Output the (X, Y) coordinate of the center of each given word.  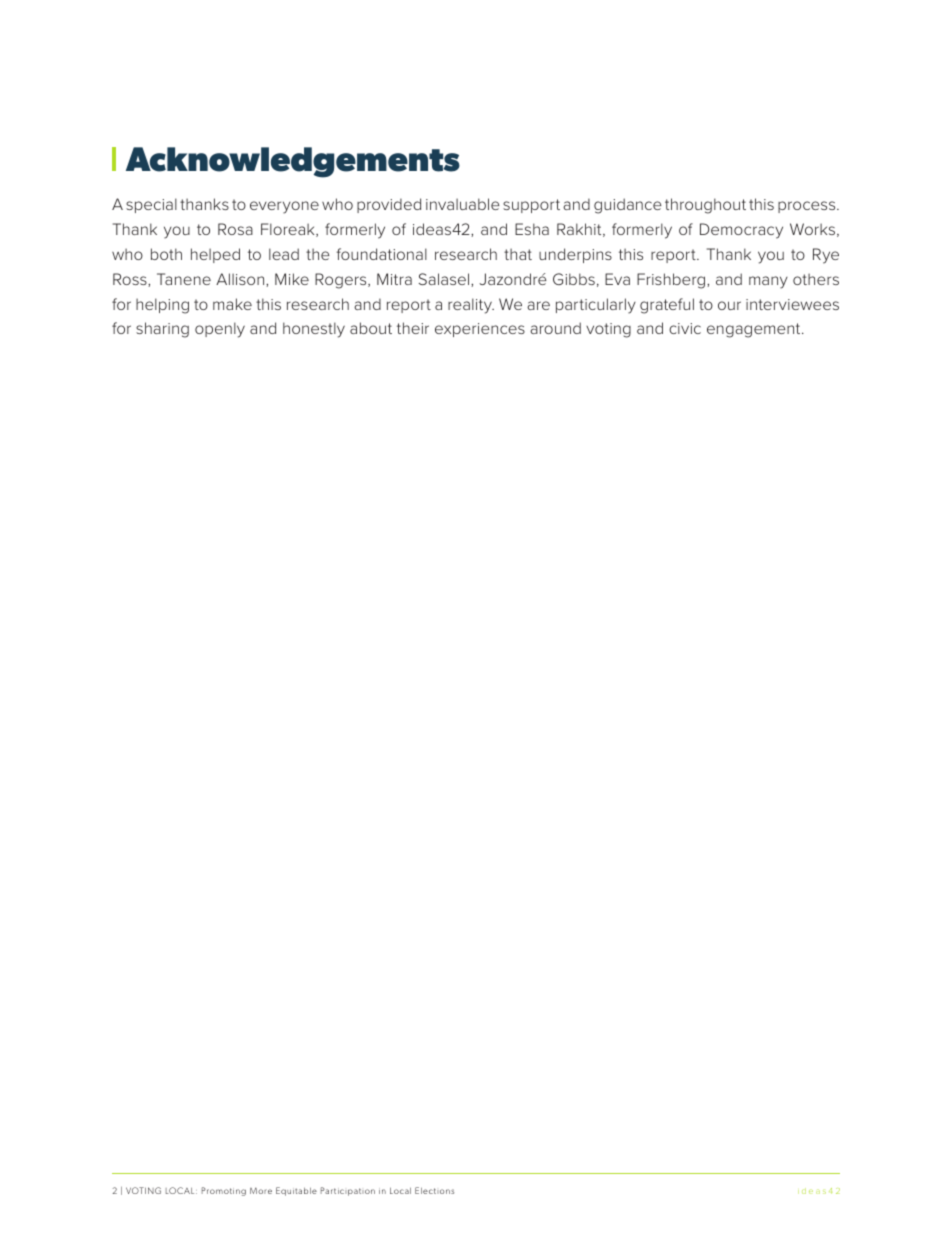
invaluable (463, 204)
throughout (705, 206)
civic (685, 328)
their (413, 328)
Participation (348, 1191)
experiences (480, 330)
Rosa (235, 229)
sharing (162, 330)
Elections (434, 1190)
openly (220, 330)
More (261, 1191)
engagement (755, 330)
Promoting (224, 1191)
